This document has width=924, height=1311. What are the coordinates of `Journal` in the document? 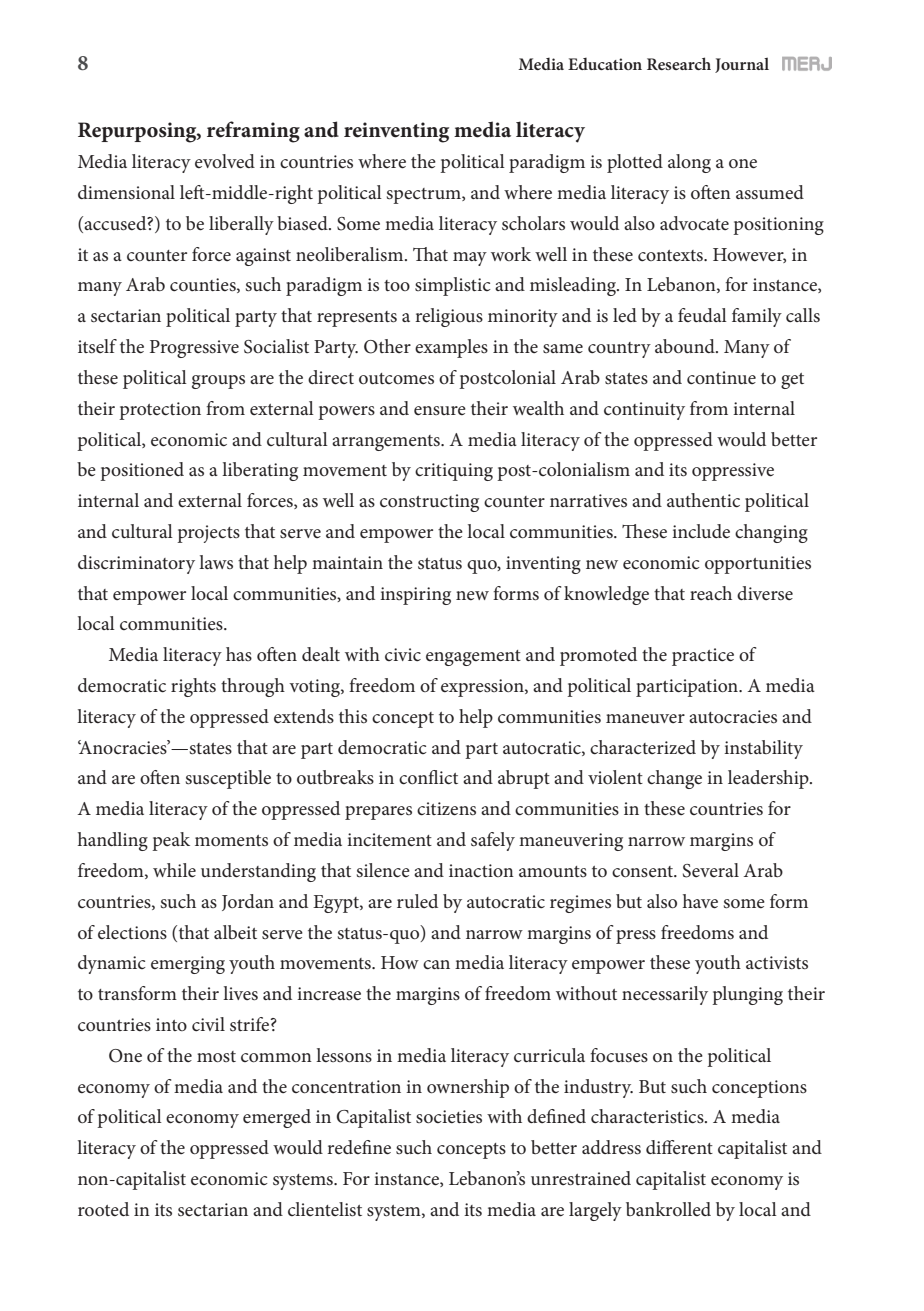 It's located at (742, 65).
